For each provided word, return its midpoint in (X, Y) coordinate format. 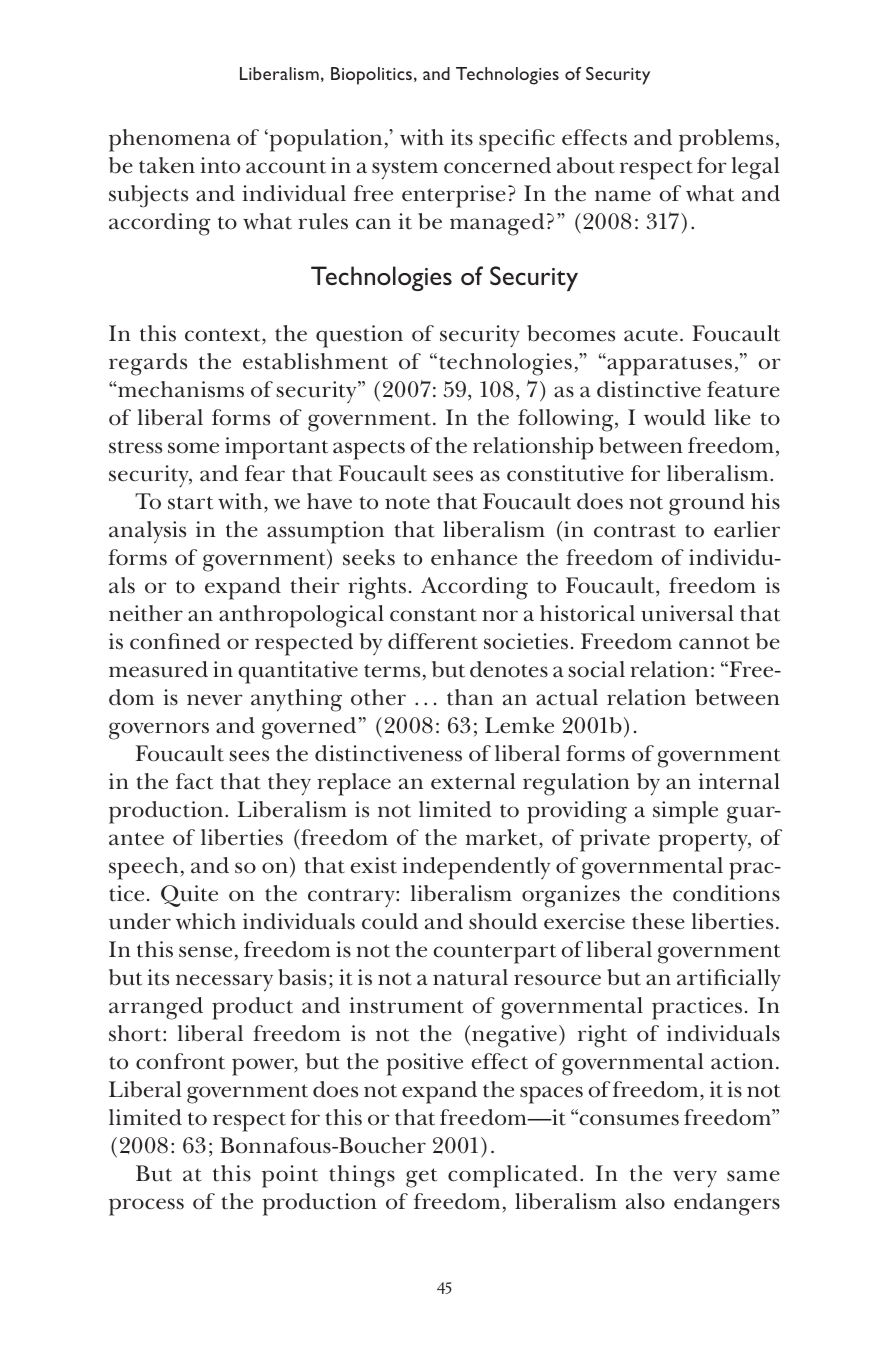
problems (726, 140)
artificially (729, 980)
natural (470, 977)
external (473, 781)
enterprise (454, 196)
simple (685, 812)
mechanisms (180, 389)
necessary (224, 983)
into (220, 165)
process (146, 1207)
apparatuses (668, 366)
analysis (147, 532)
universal (687, 613)
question (359, 336)
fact (194, 781)
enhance (474, 557)
